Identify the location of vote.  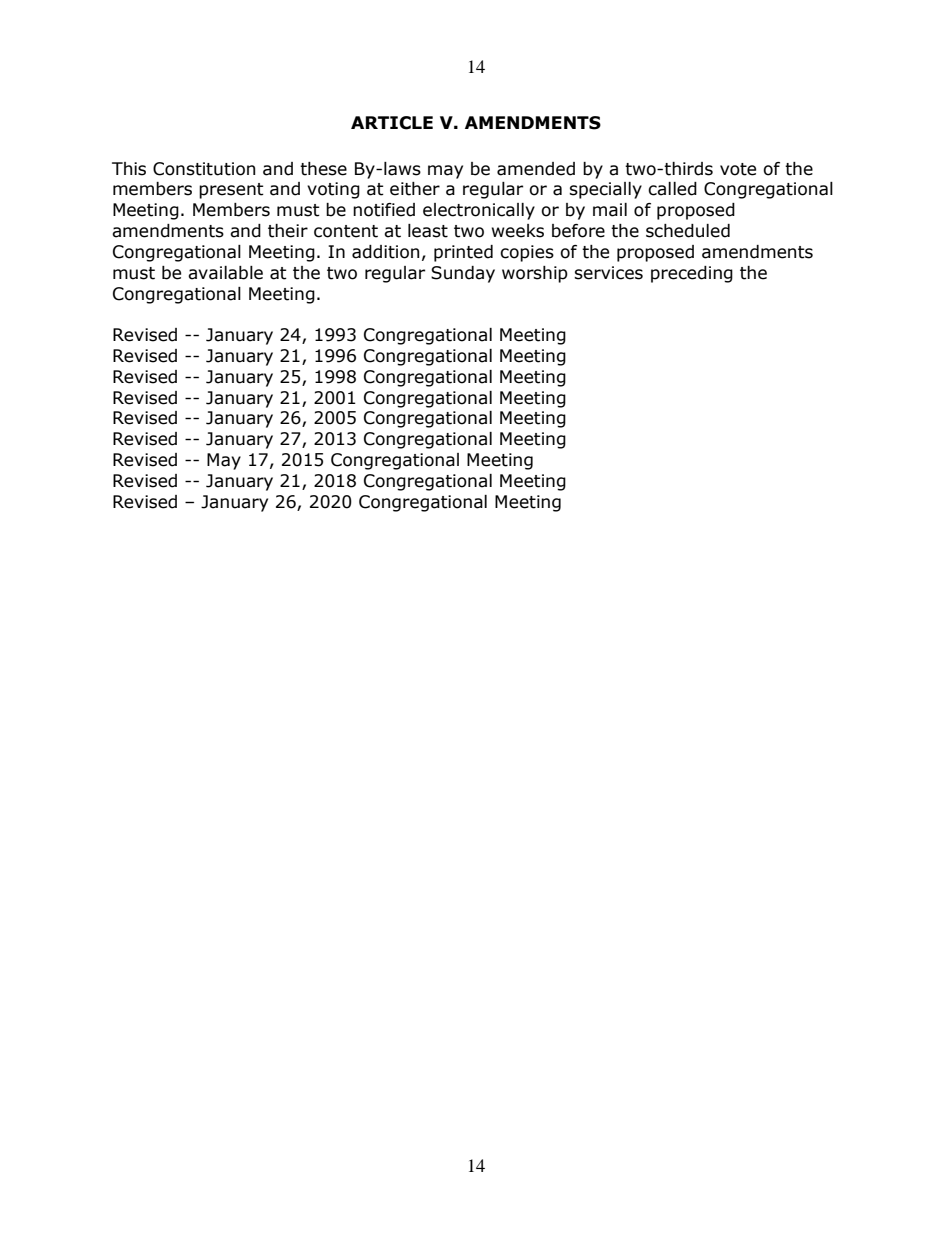
(738, 169).
